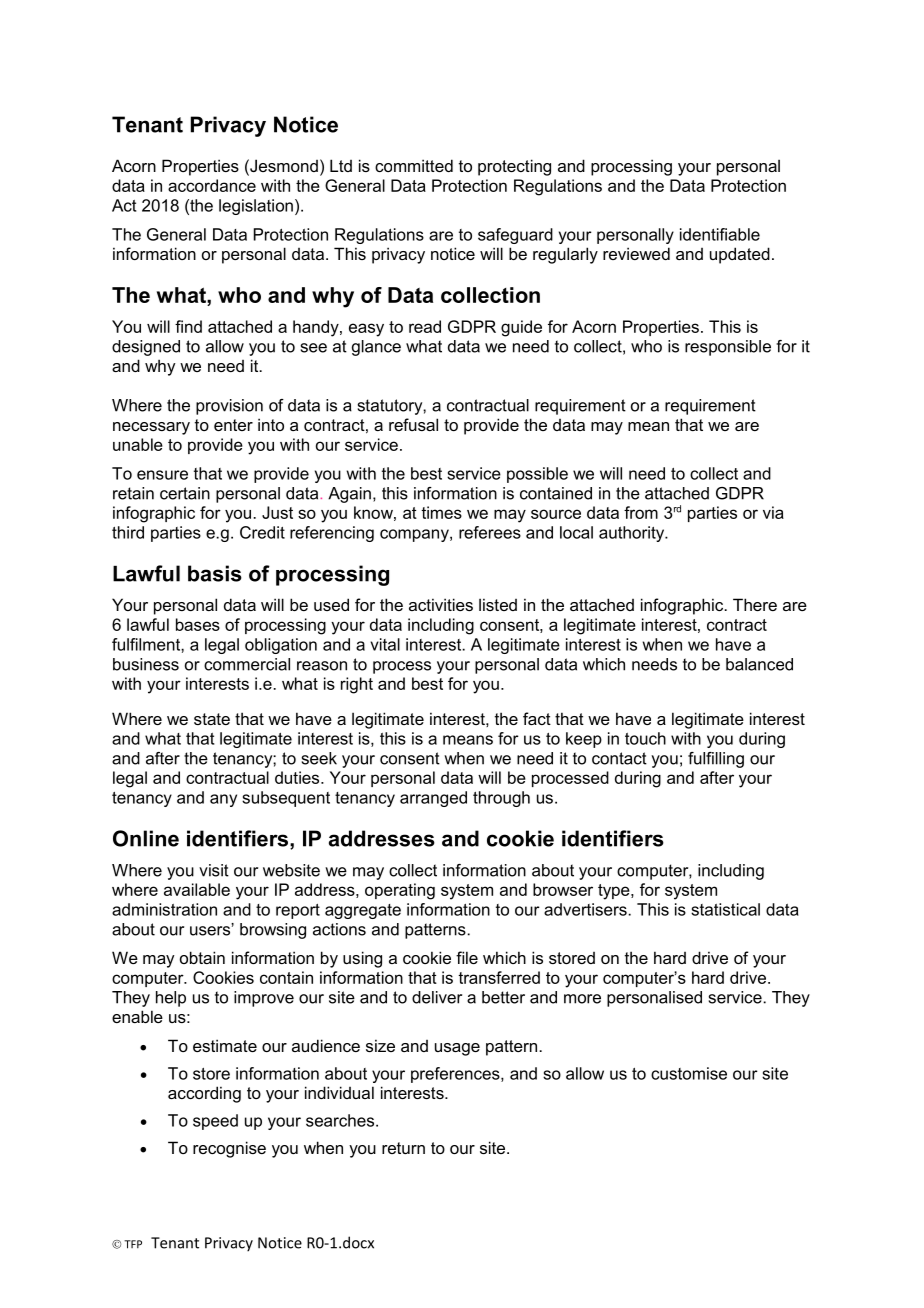 This screenshot has height=1308, width=924. Describe the element at coordinates (414, 165) in the screenshot. I see `committed` at that location.
